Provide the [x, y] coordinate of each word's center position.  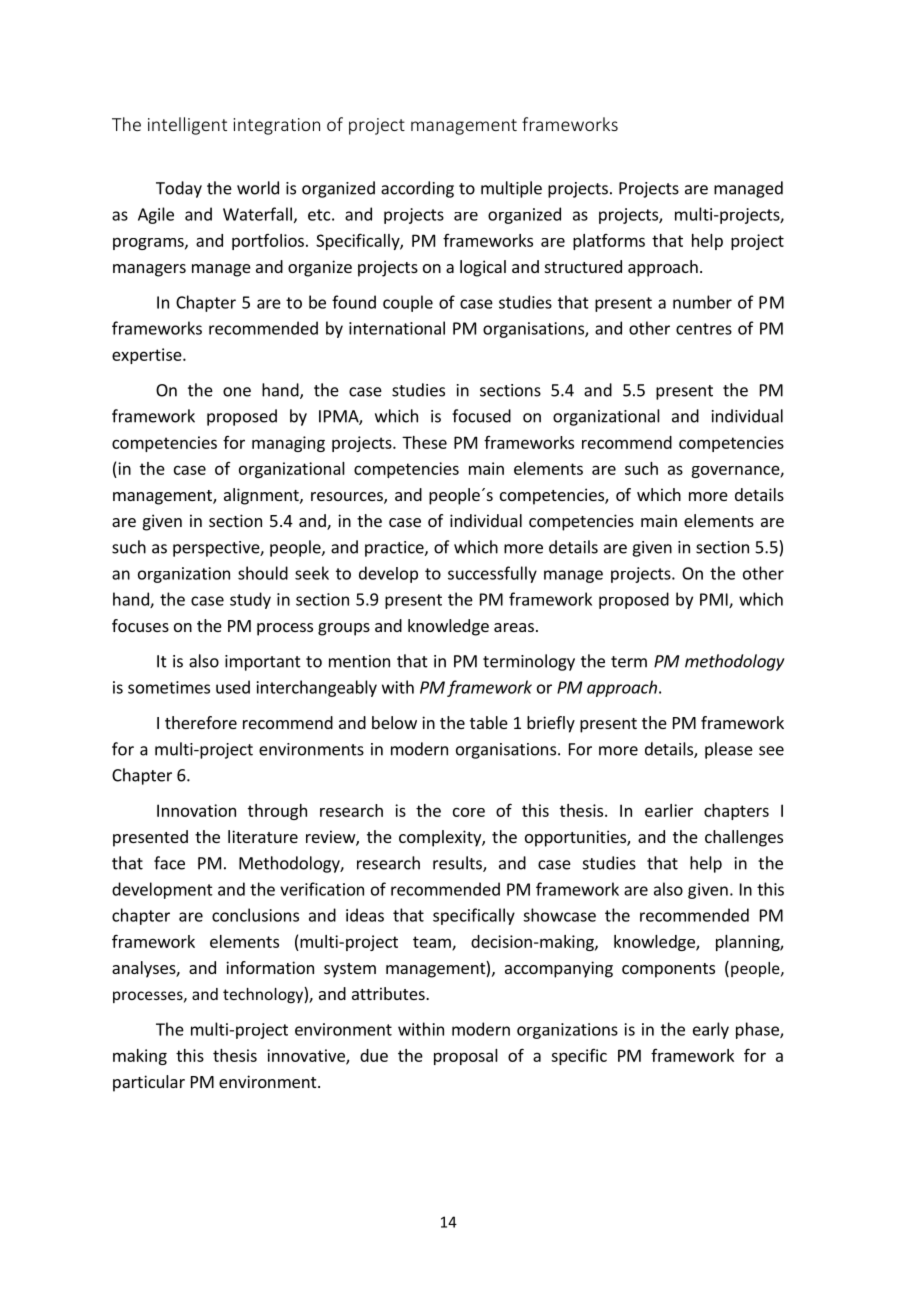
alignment [262, 496]
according [417, 189]
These [424, 442]
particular [149, 1083]
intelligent [187, 126]
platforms [609, 242]
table [489, 722]
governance [736, 471]
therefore [201, 722]
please [729, 750]
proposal [466, 1057]
